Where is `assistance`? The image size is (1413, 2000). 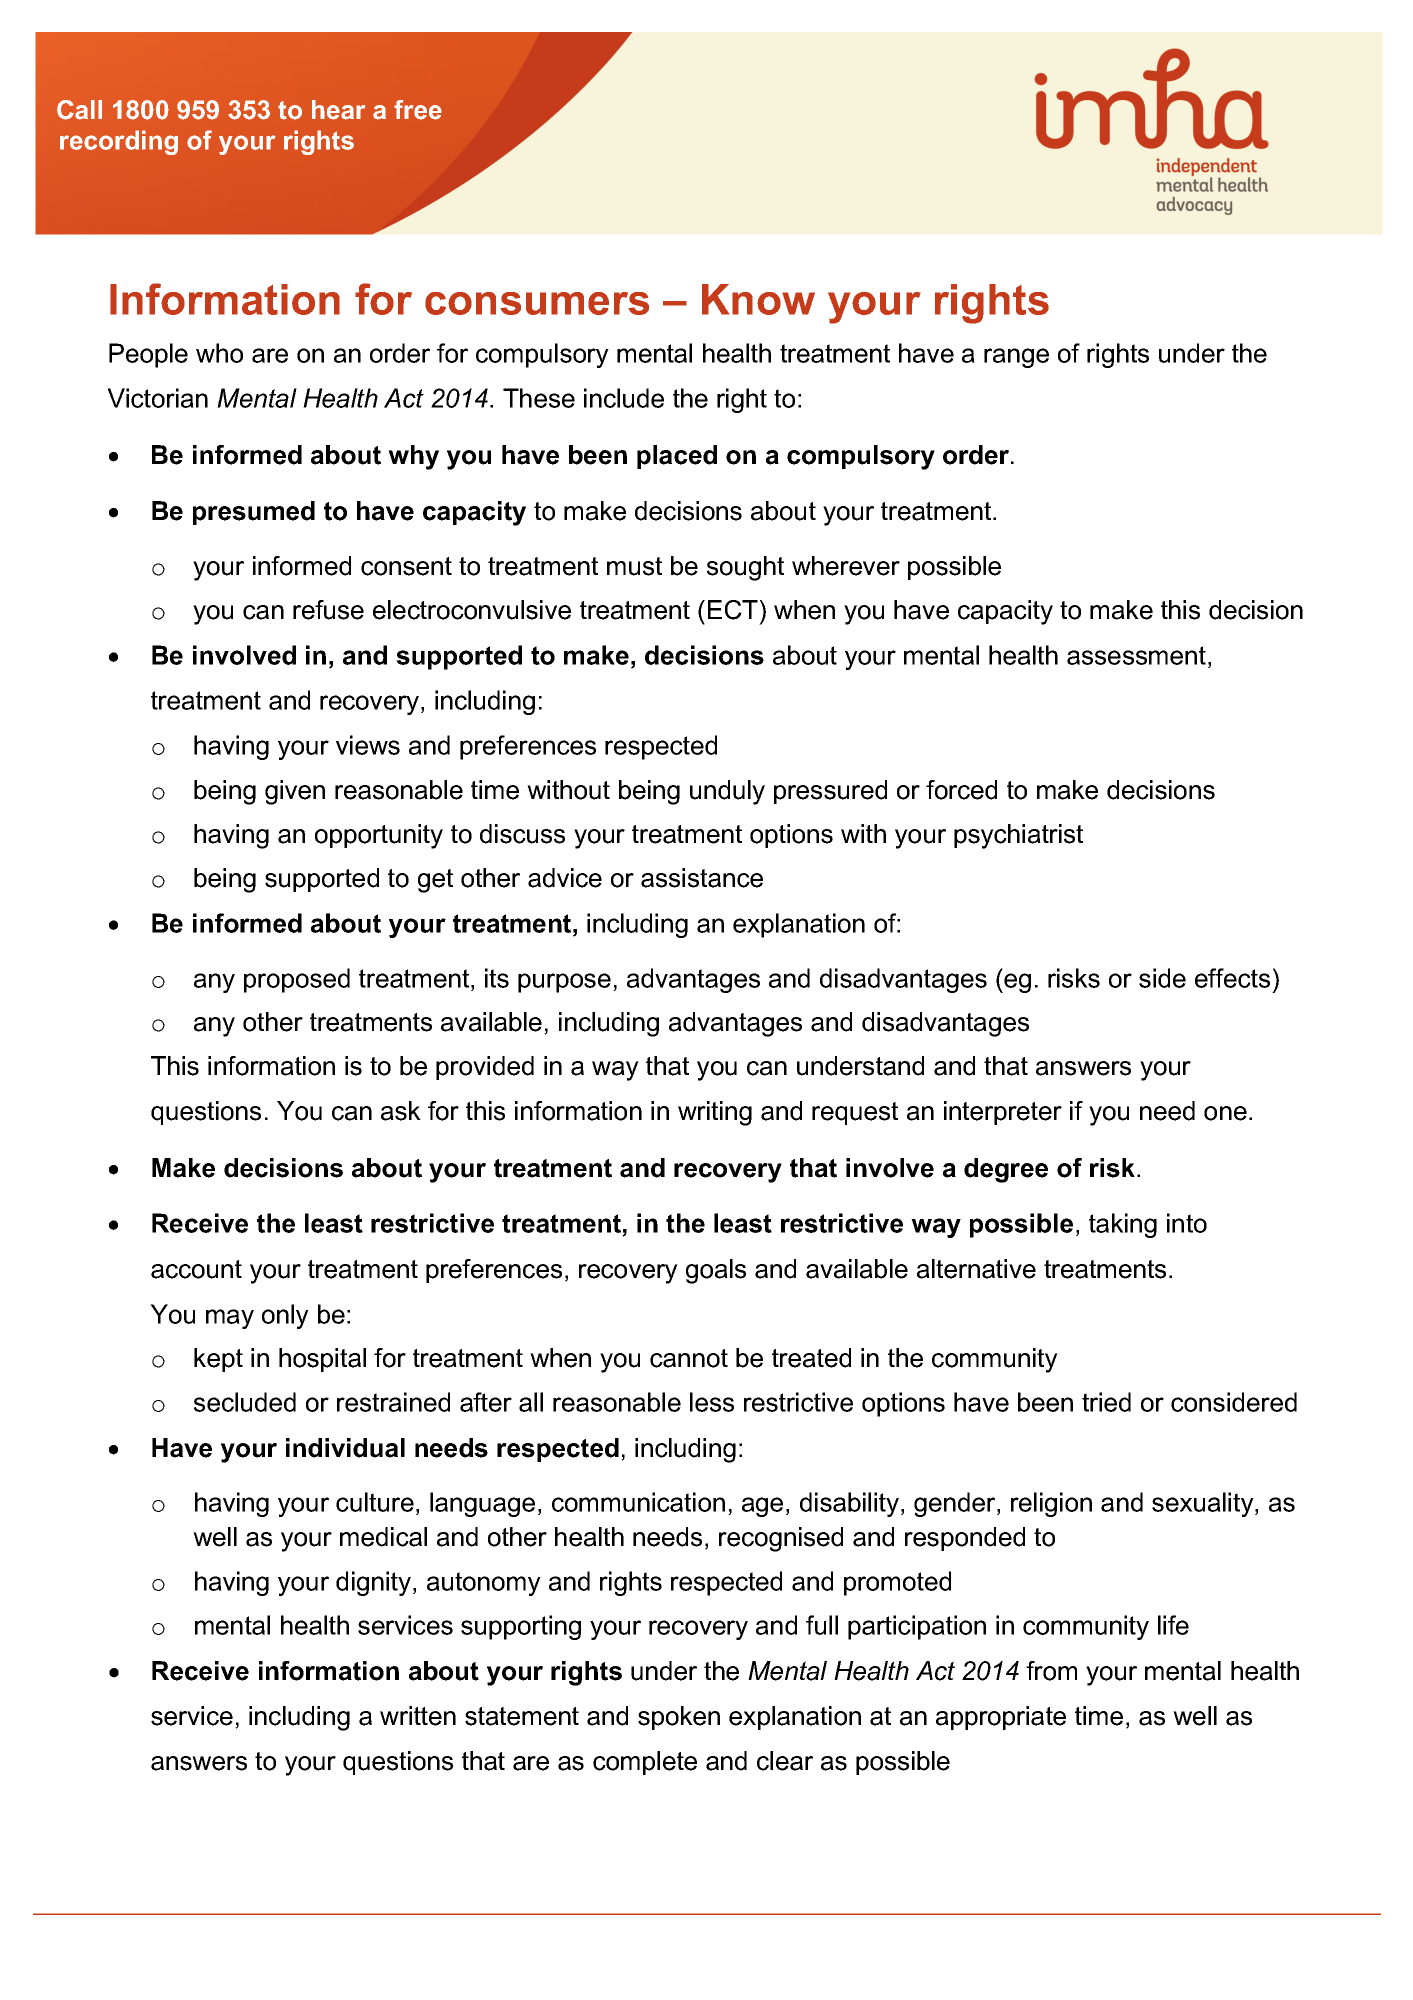 assistance is located at coordinates (702, 878).
